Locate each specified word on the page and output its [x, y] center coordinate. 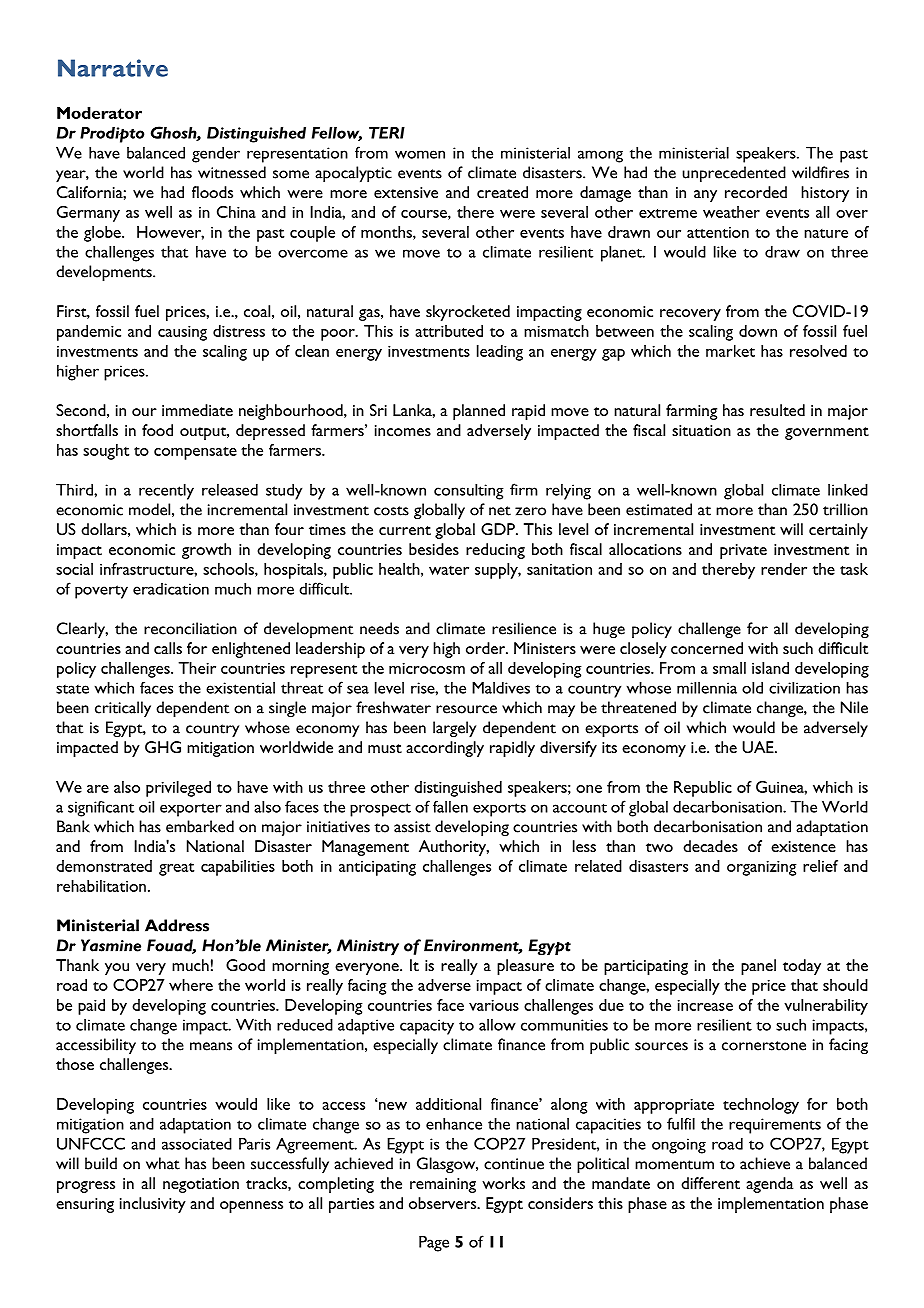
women [420, 154]
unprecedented [734, 174]
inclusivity [153, 1205]
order [487, 648]
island [770, 668]
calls [168, 648]
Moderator [99, 113]
